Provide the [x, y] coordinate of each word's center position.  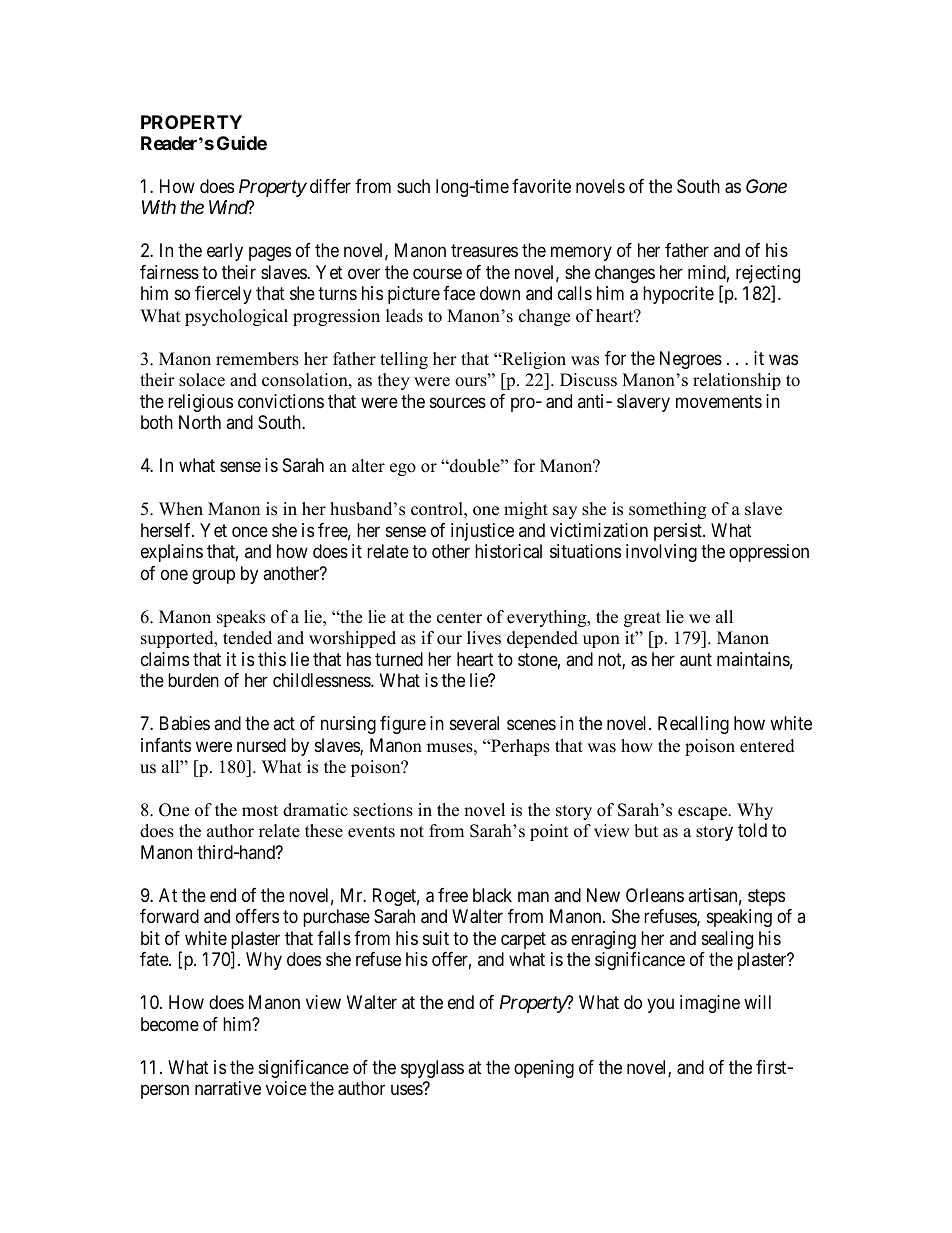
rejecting [768, 275]
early [225, 252]
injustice [482, 532]
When [181, 509]
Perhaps [519, 747]
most [260, 811]
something [667, 510]
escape [703, 813]
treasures [484, 251]
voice [286, 1088]
